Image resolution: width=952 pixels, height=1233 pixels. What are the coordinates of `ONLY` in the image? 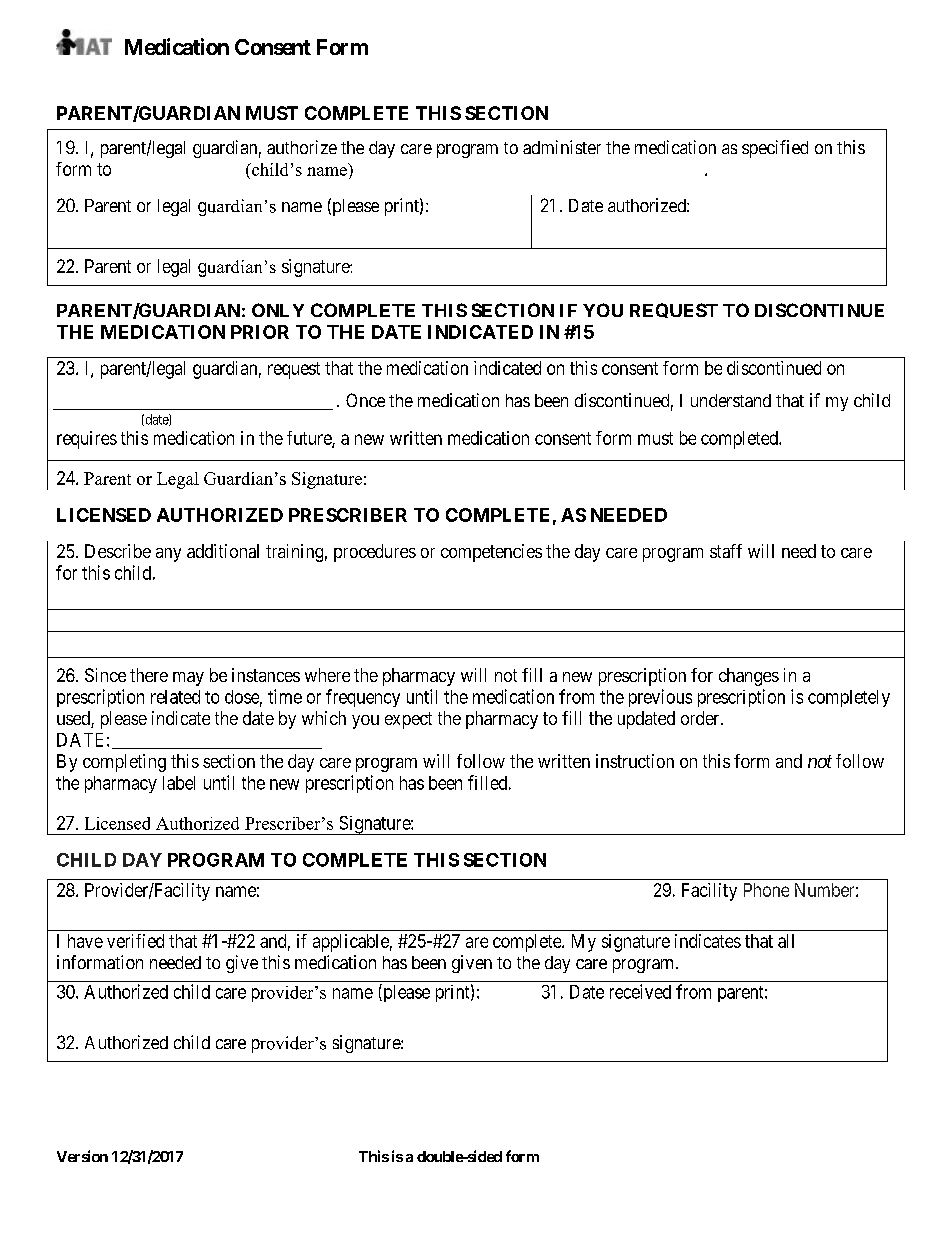 It's located at (278, 310).
